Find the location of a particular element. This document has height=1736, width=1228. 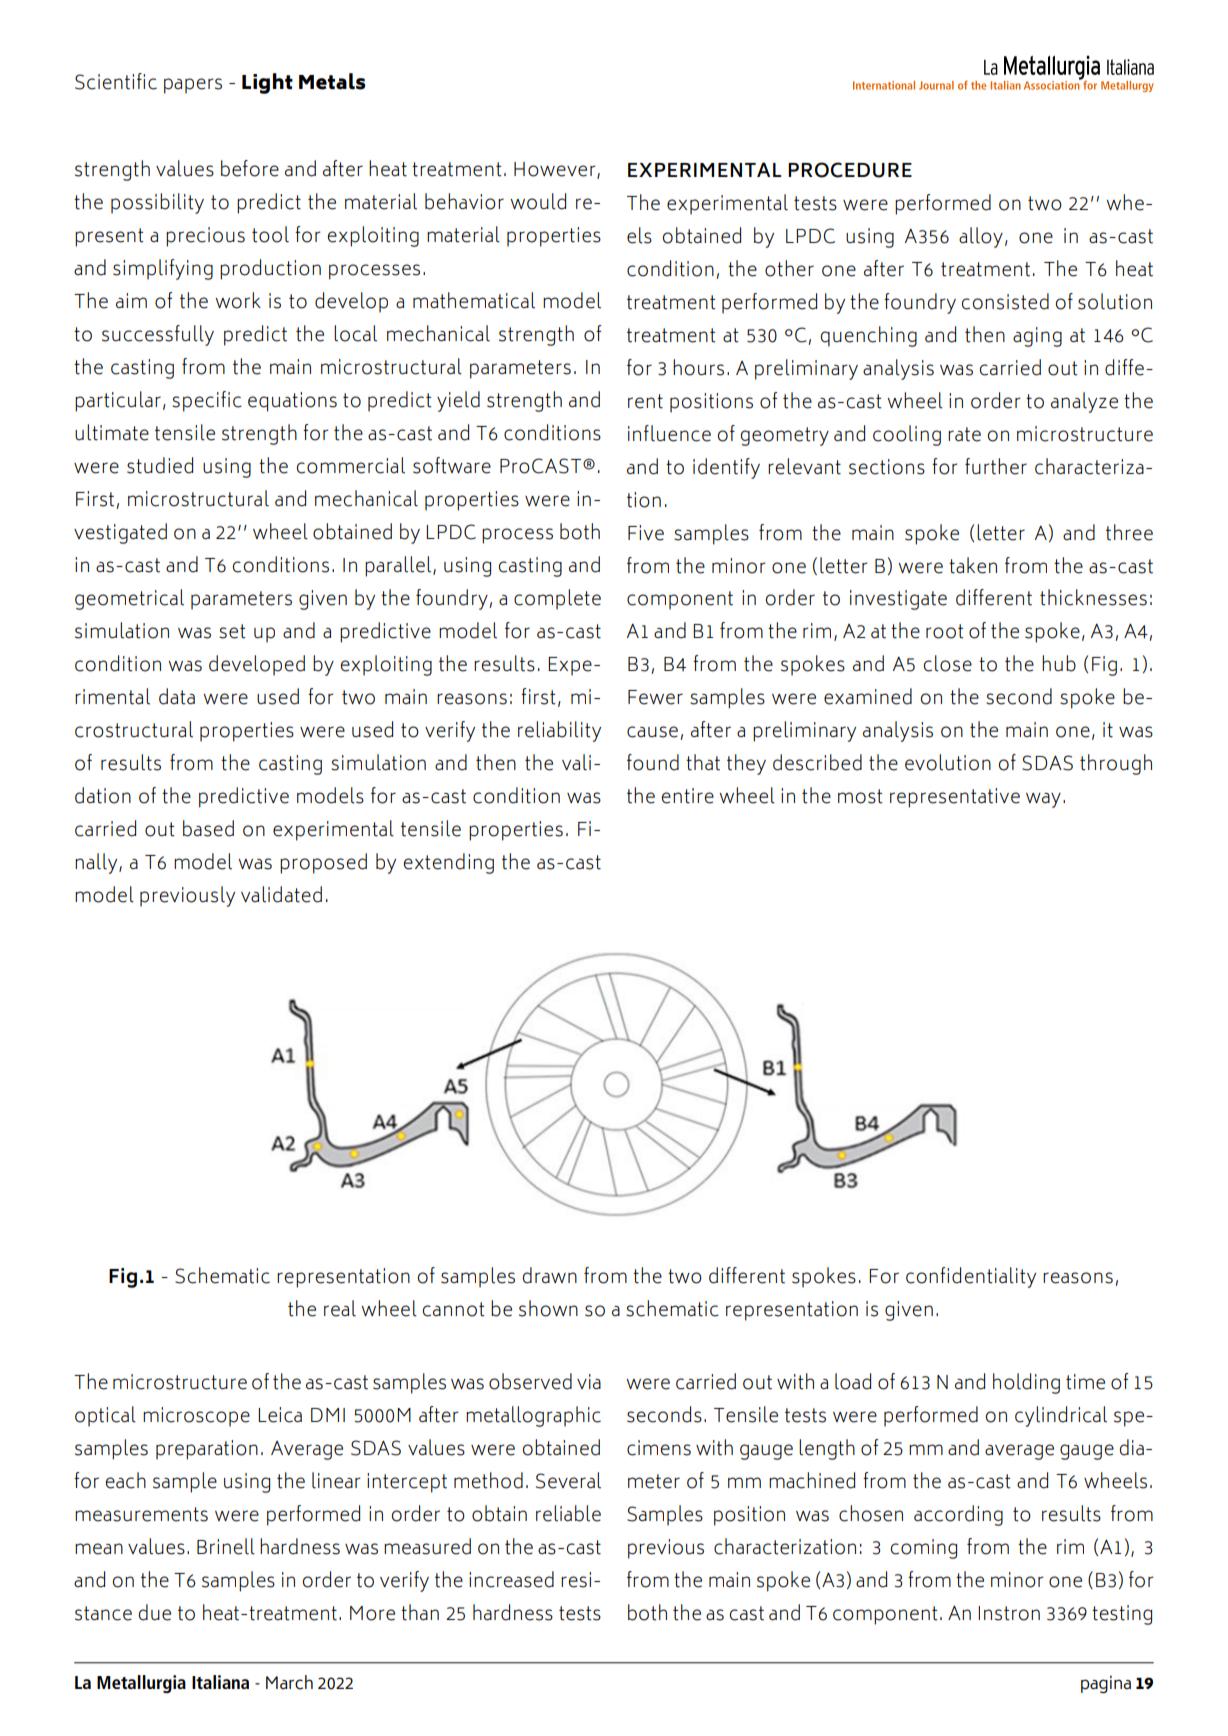

entire is located at coordinates (688, 796).
